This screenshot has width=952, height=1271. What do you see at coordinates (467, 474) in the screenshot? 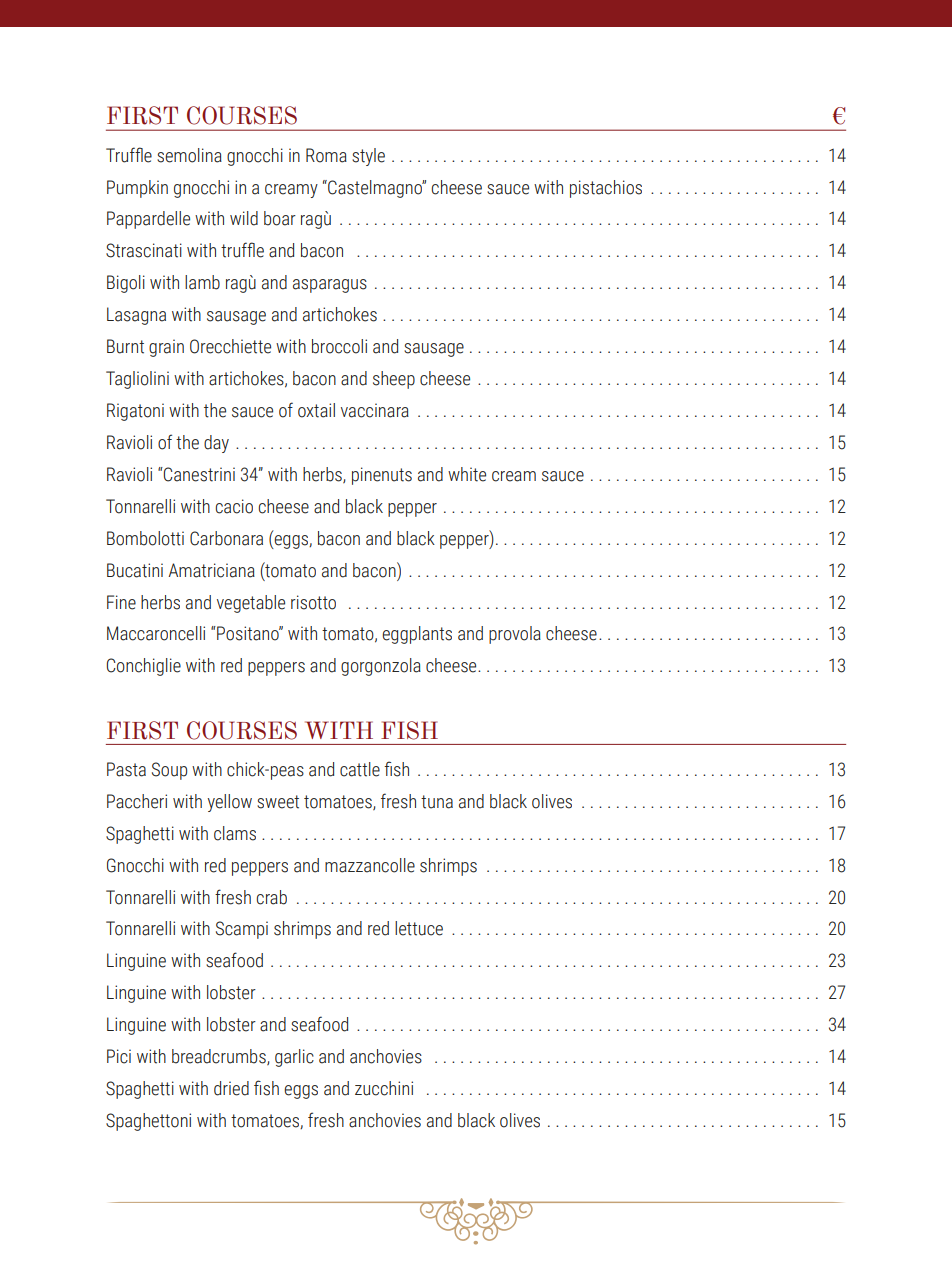
I see `white` at bounding box center [467, 474].
